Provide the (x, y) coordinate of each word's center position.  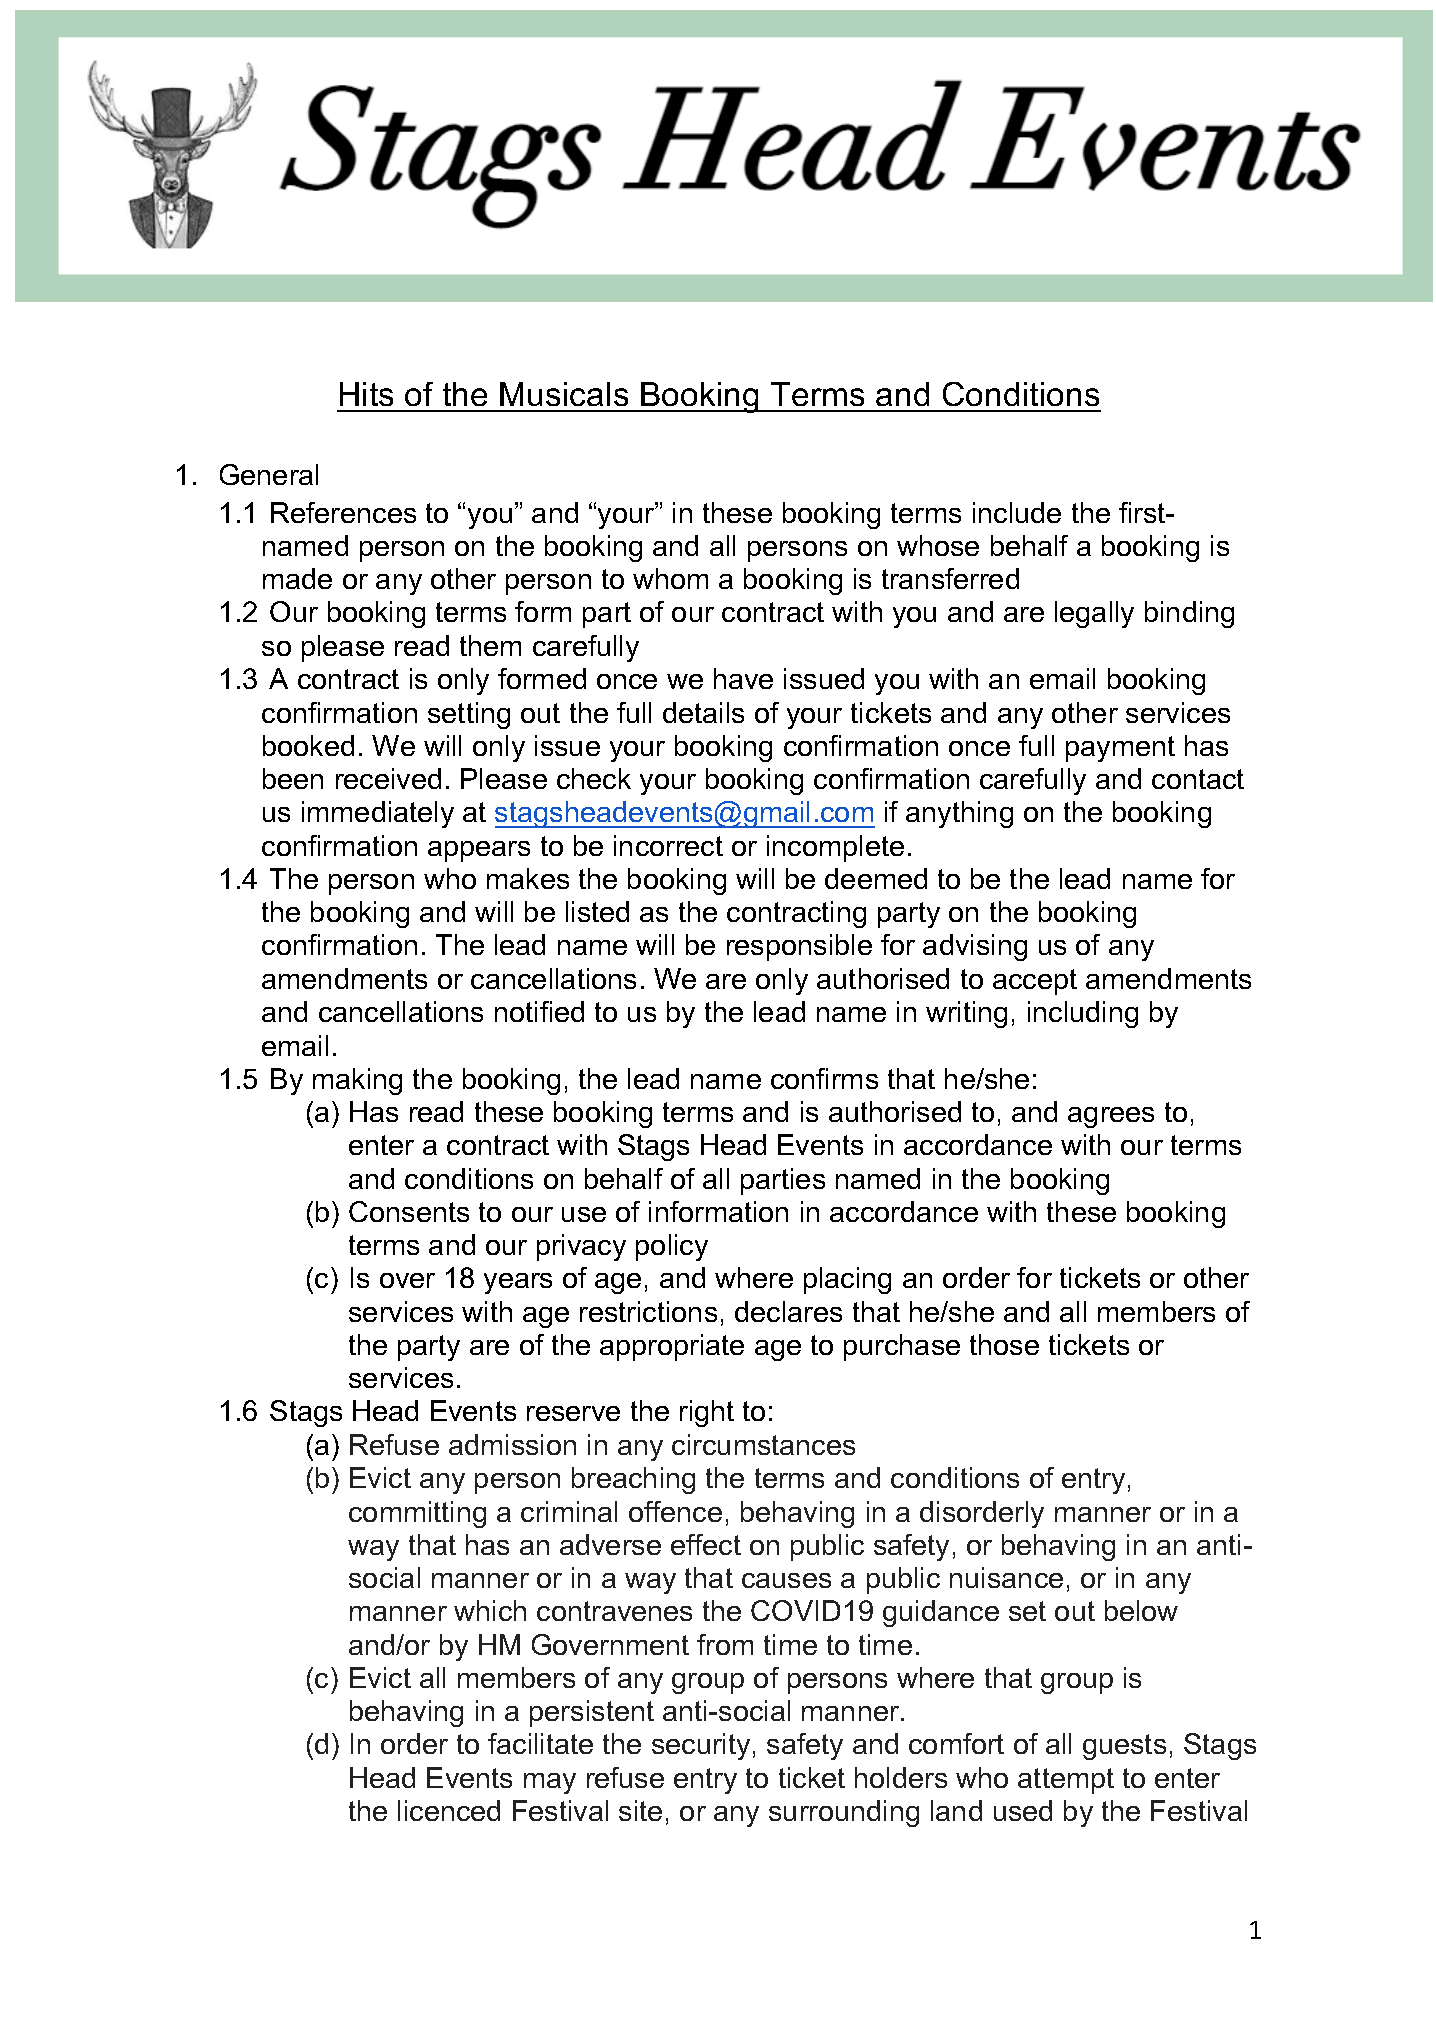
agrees (1111, 1117)
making (357, 1081)
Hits (366, 394)
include (1017, 512)
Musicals (564, 394)
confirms (824, 1078)
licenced (449, 1810)
